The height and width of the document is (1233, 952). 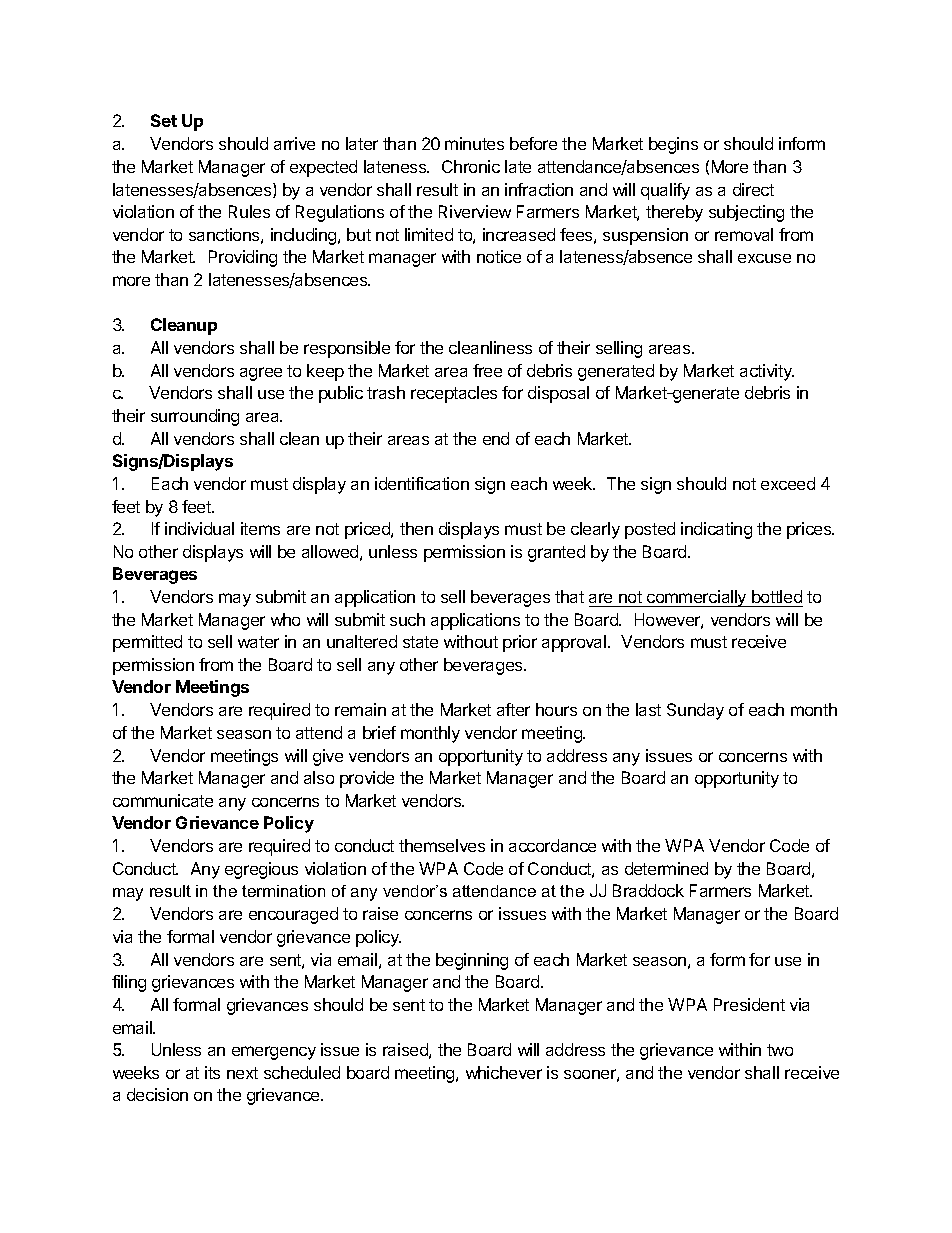 What do you see at coordinates (212, 1072) in the document?
I see `its` at bounding box center [212, 1072].
